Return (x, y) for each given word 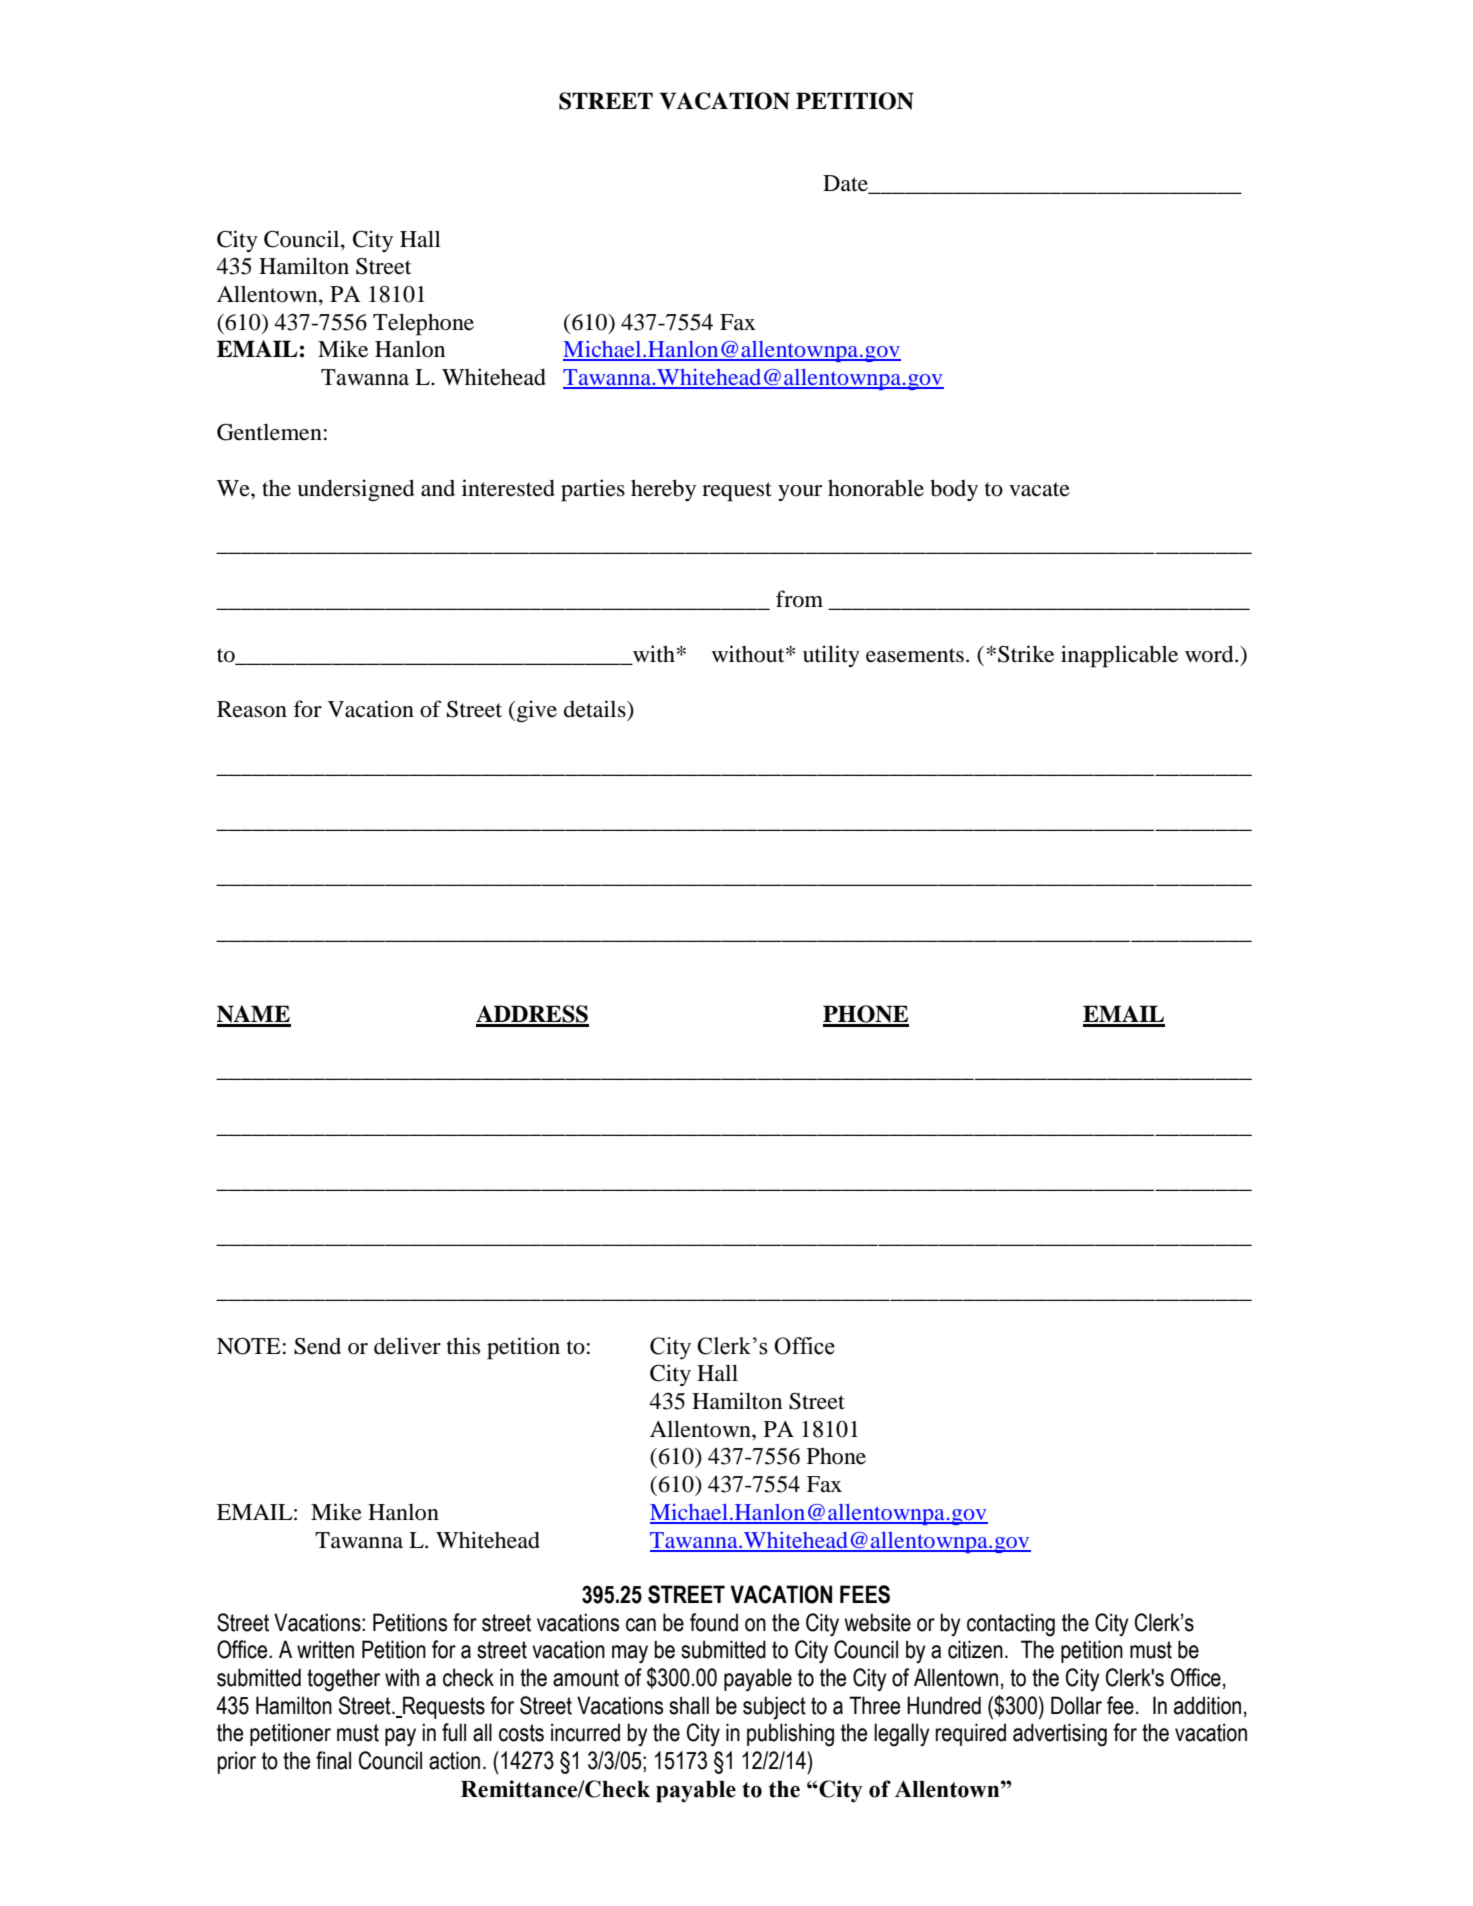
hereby (663, 490)
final (333, 1760)
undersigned (356, 490)
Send (317, 1346)
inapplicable (1119, 656)
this (463, 1346)
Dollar (1076, 1705)
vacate (1039, 489)
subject (774, 1708)
